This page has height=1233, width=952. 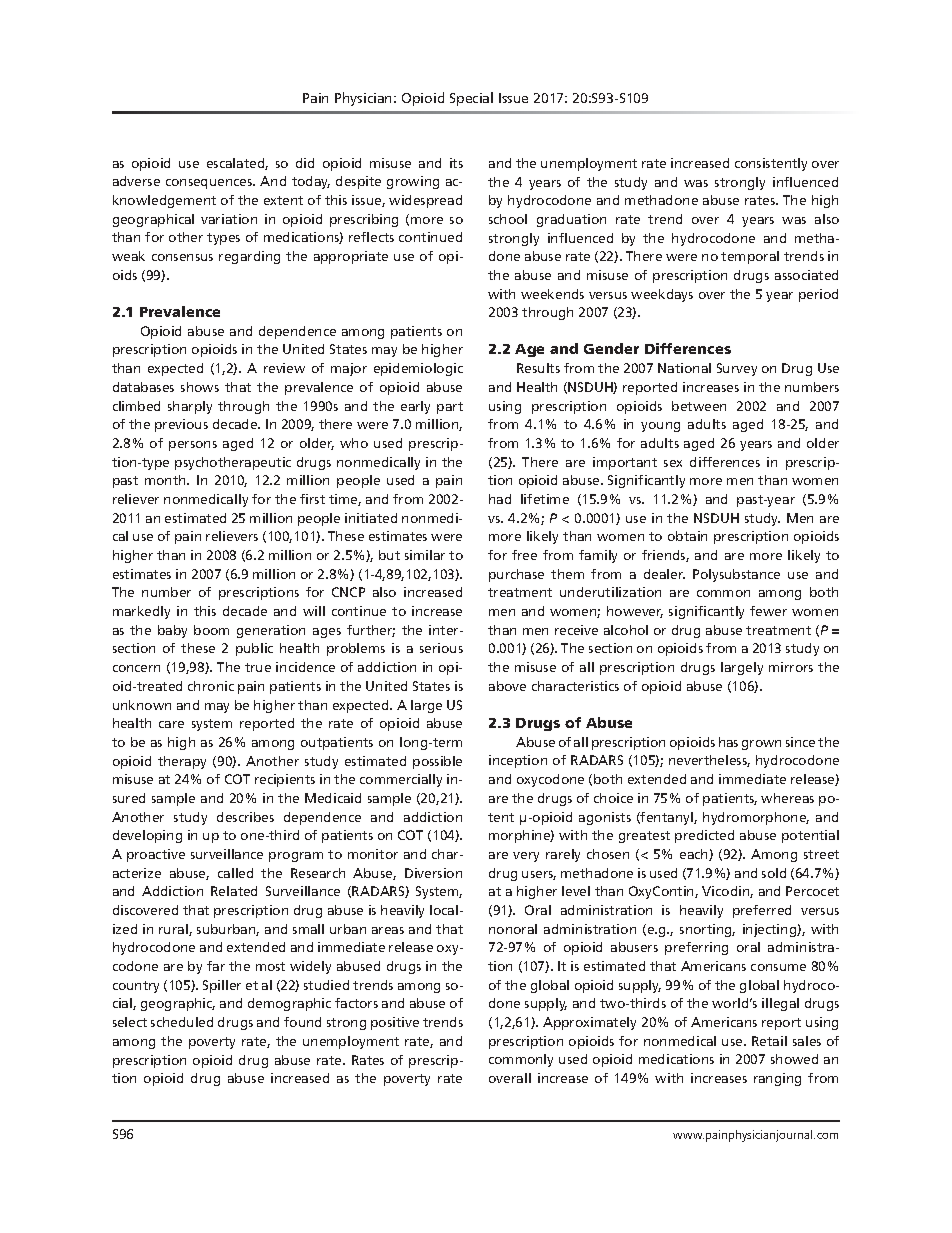 What do you see at coordinates (769, 1041) in the page?
I see `Retail` at bounding box center [769, 1041].
